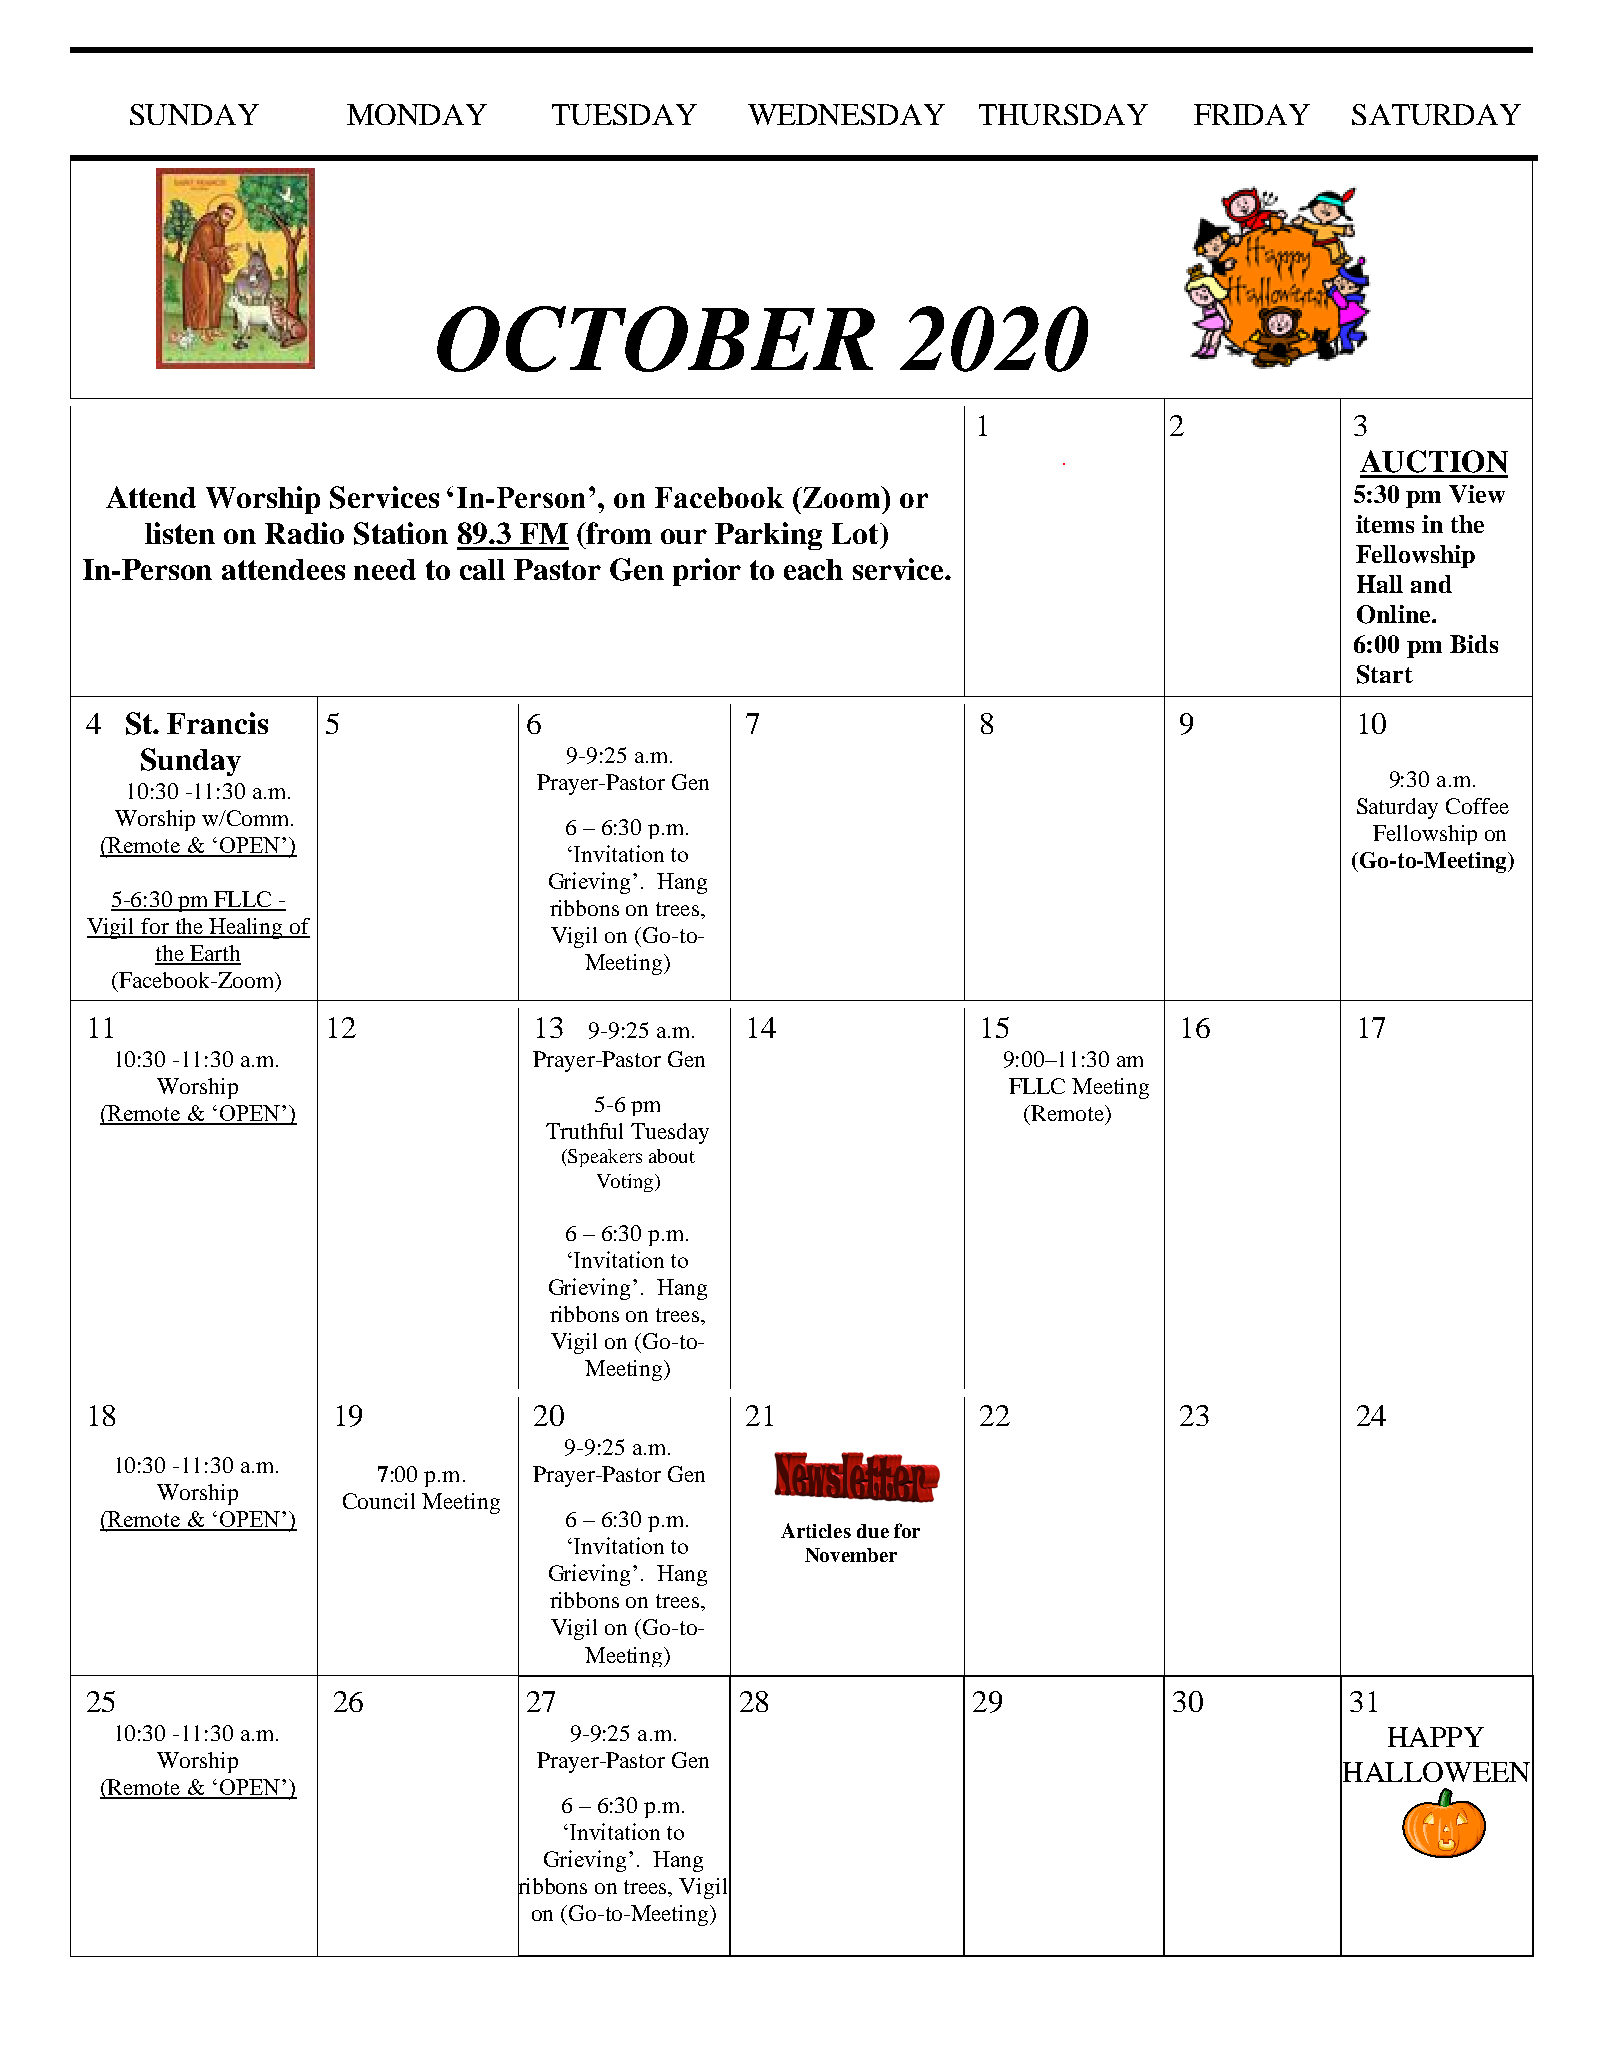  I want to click on Healing, so click(246, 928).
